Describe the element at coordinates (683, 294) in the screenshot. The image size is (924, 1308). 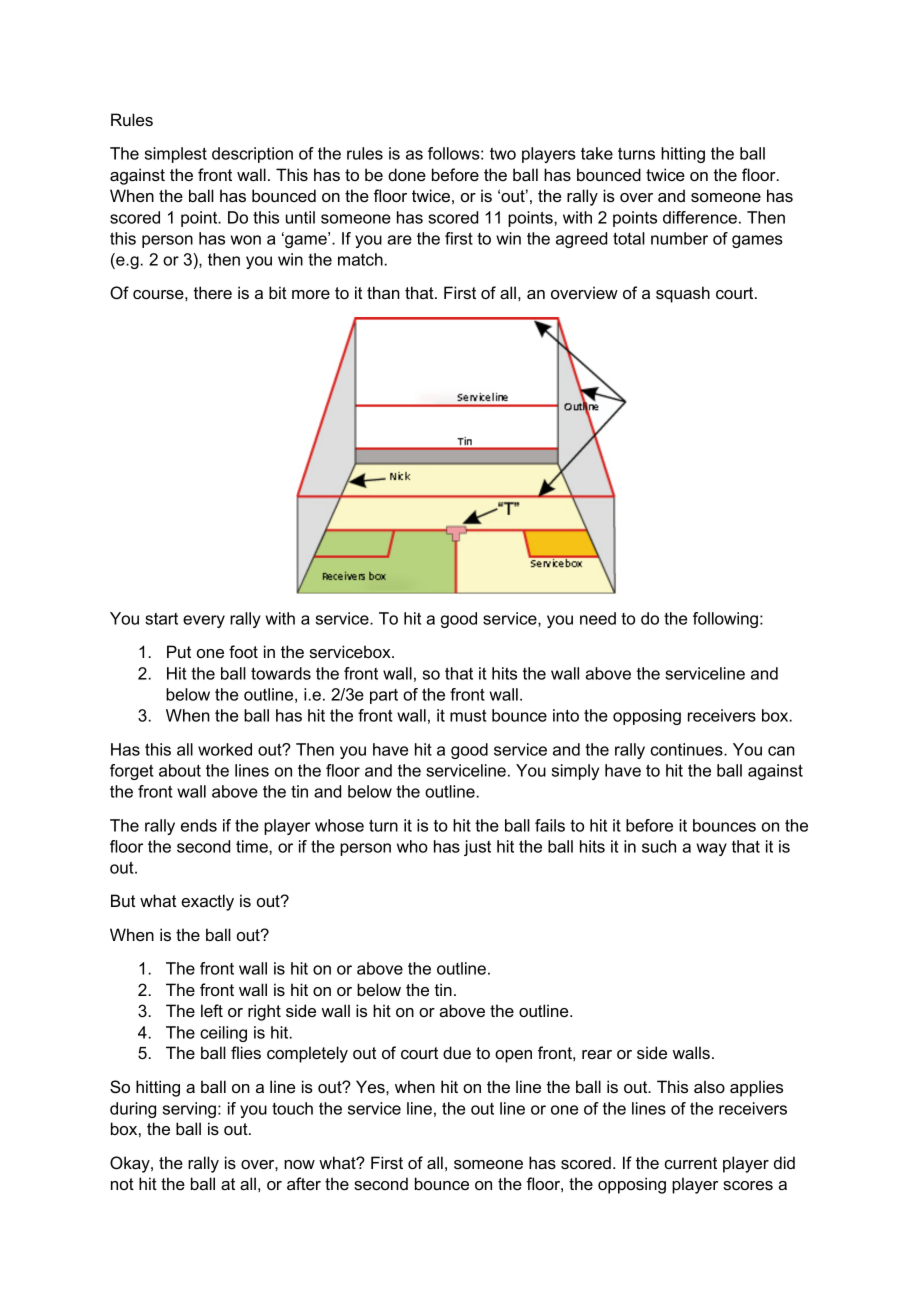
I see `squash` at that location.
